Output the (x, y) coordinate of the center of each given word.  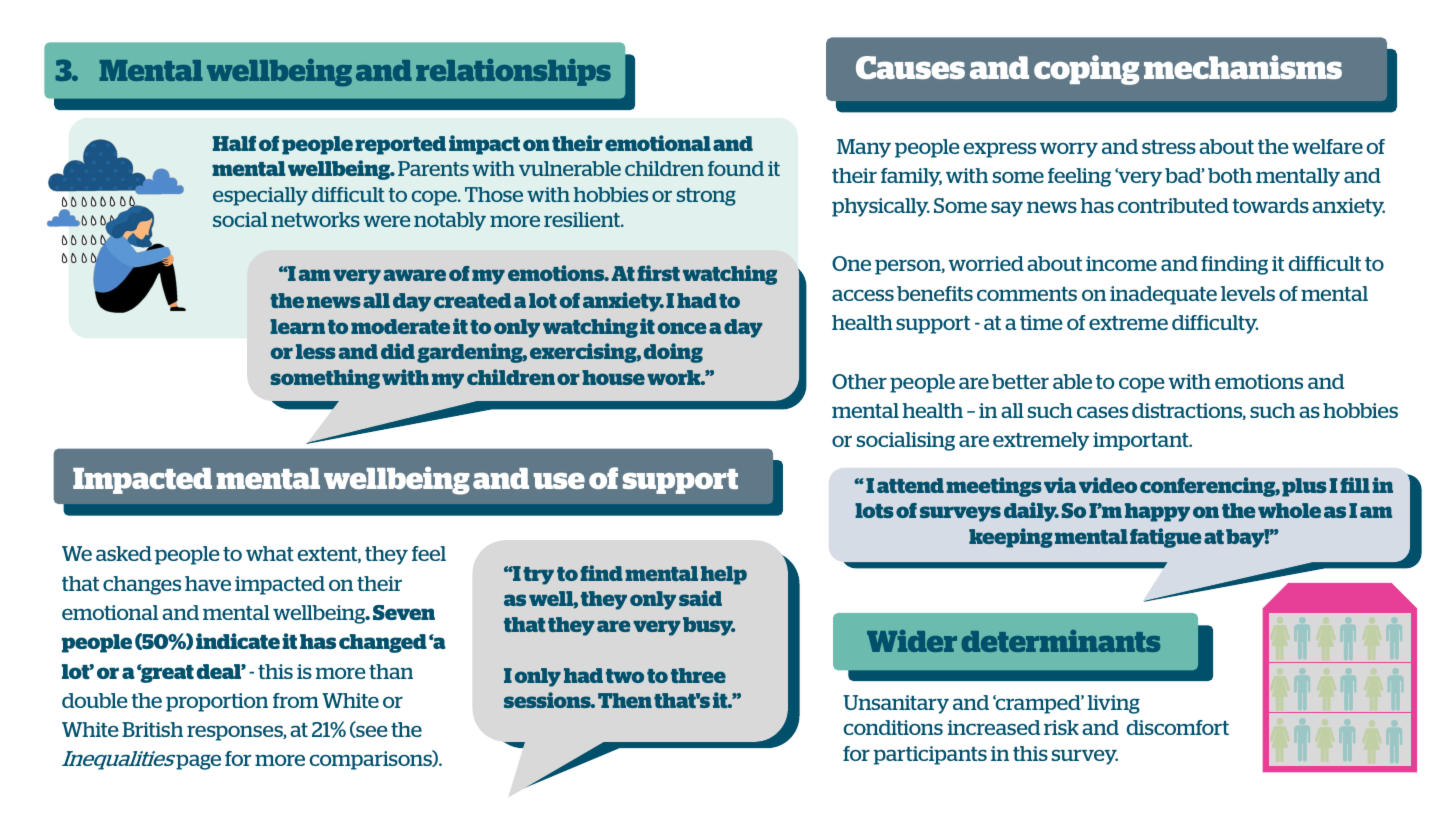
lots (874, 510)
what (270, 553)
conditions (893, 727)
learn (297, 326)
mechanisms (1243, 67)
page (198, 762)
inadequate (1163, 295)
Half (234, 143)
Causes (910, 67)
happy (1157, 512)
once (682, 328)
